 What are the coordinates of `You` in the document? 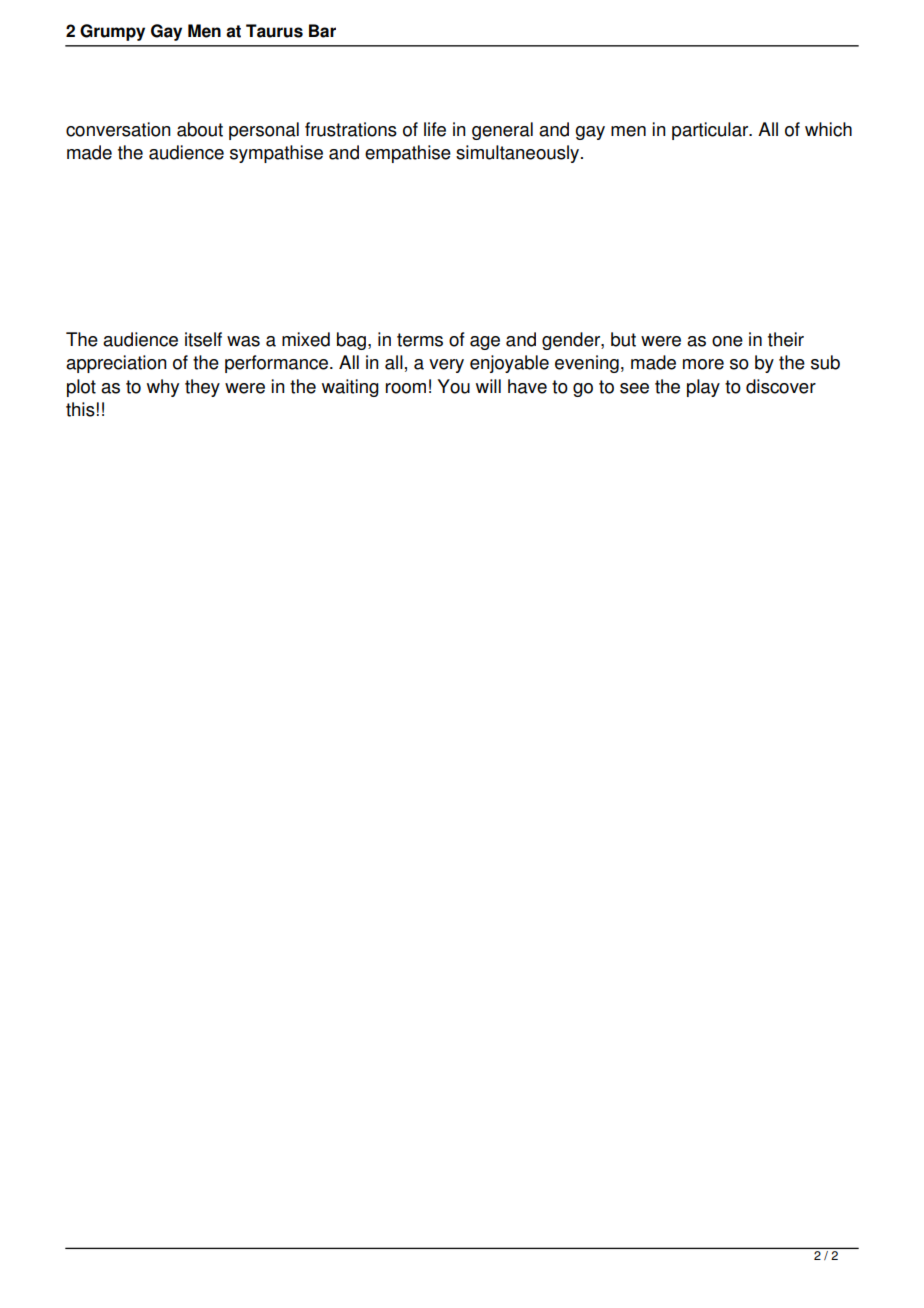 It's located at (453, 386).
